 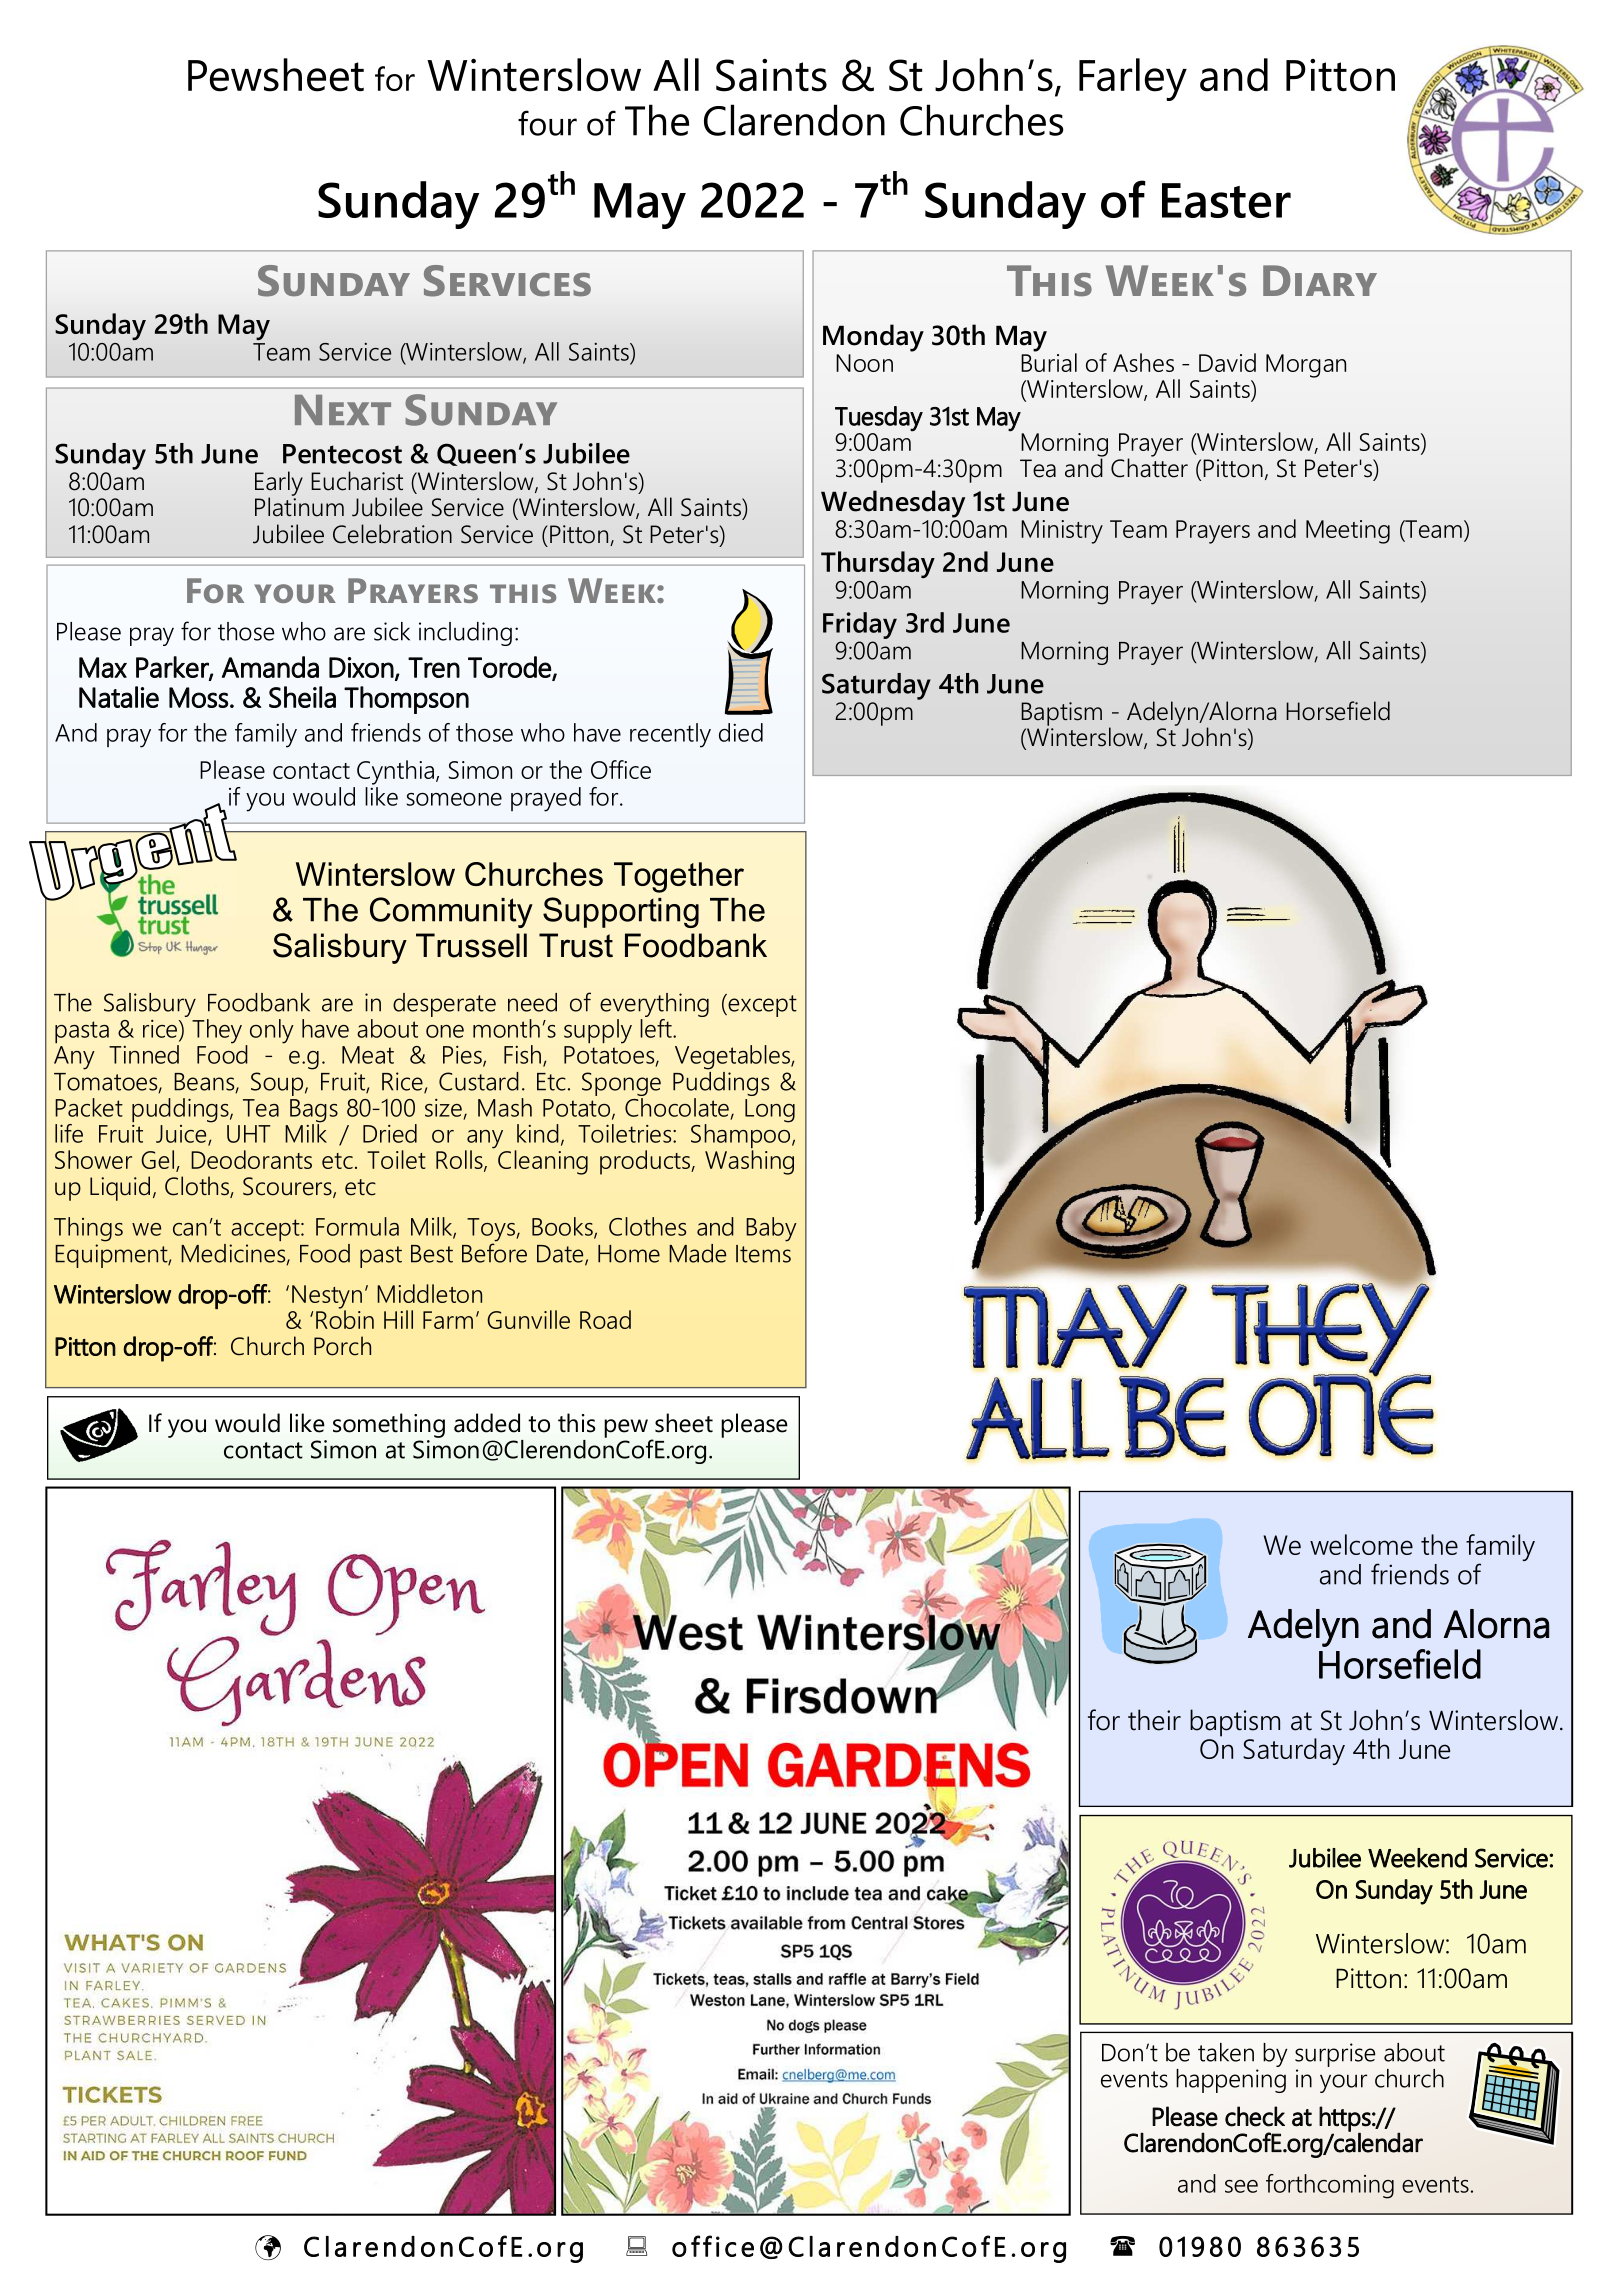 What do you see at coordinates (770, 1111) in the screenshot?
I see `Long` at bounding box center [770, 1111].
